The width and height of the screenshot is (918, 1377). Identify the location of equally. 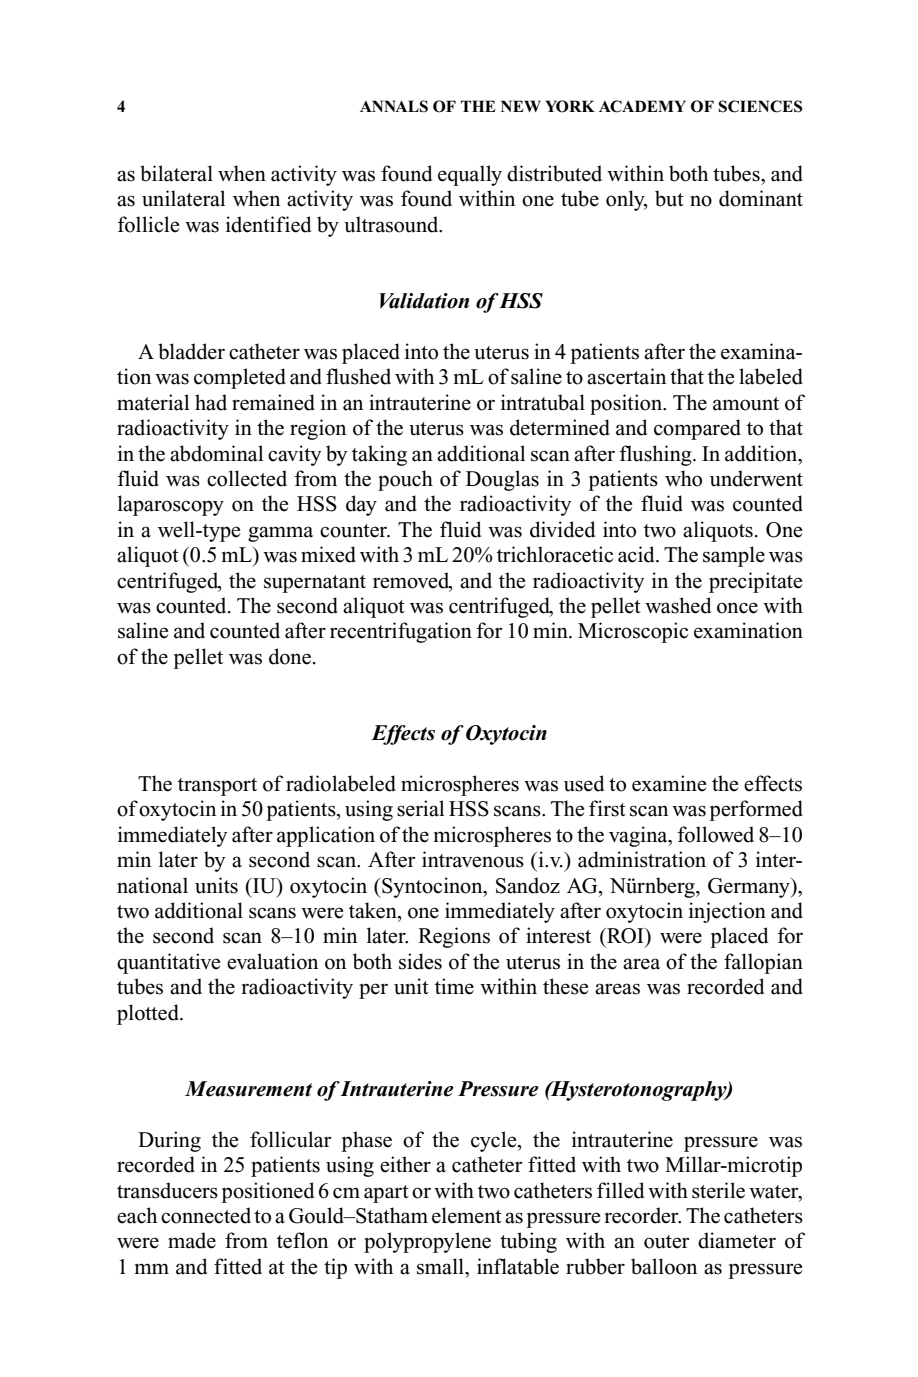
(470, 175).
